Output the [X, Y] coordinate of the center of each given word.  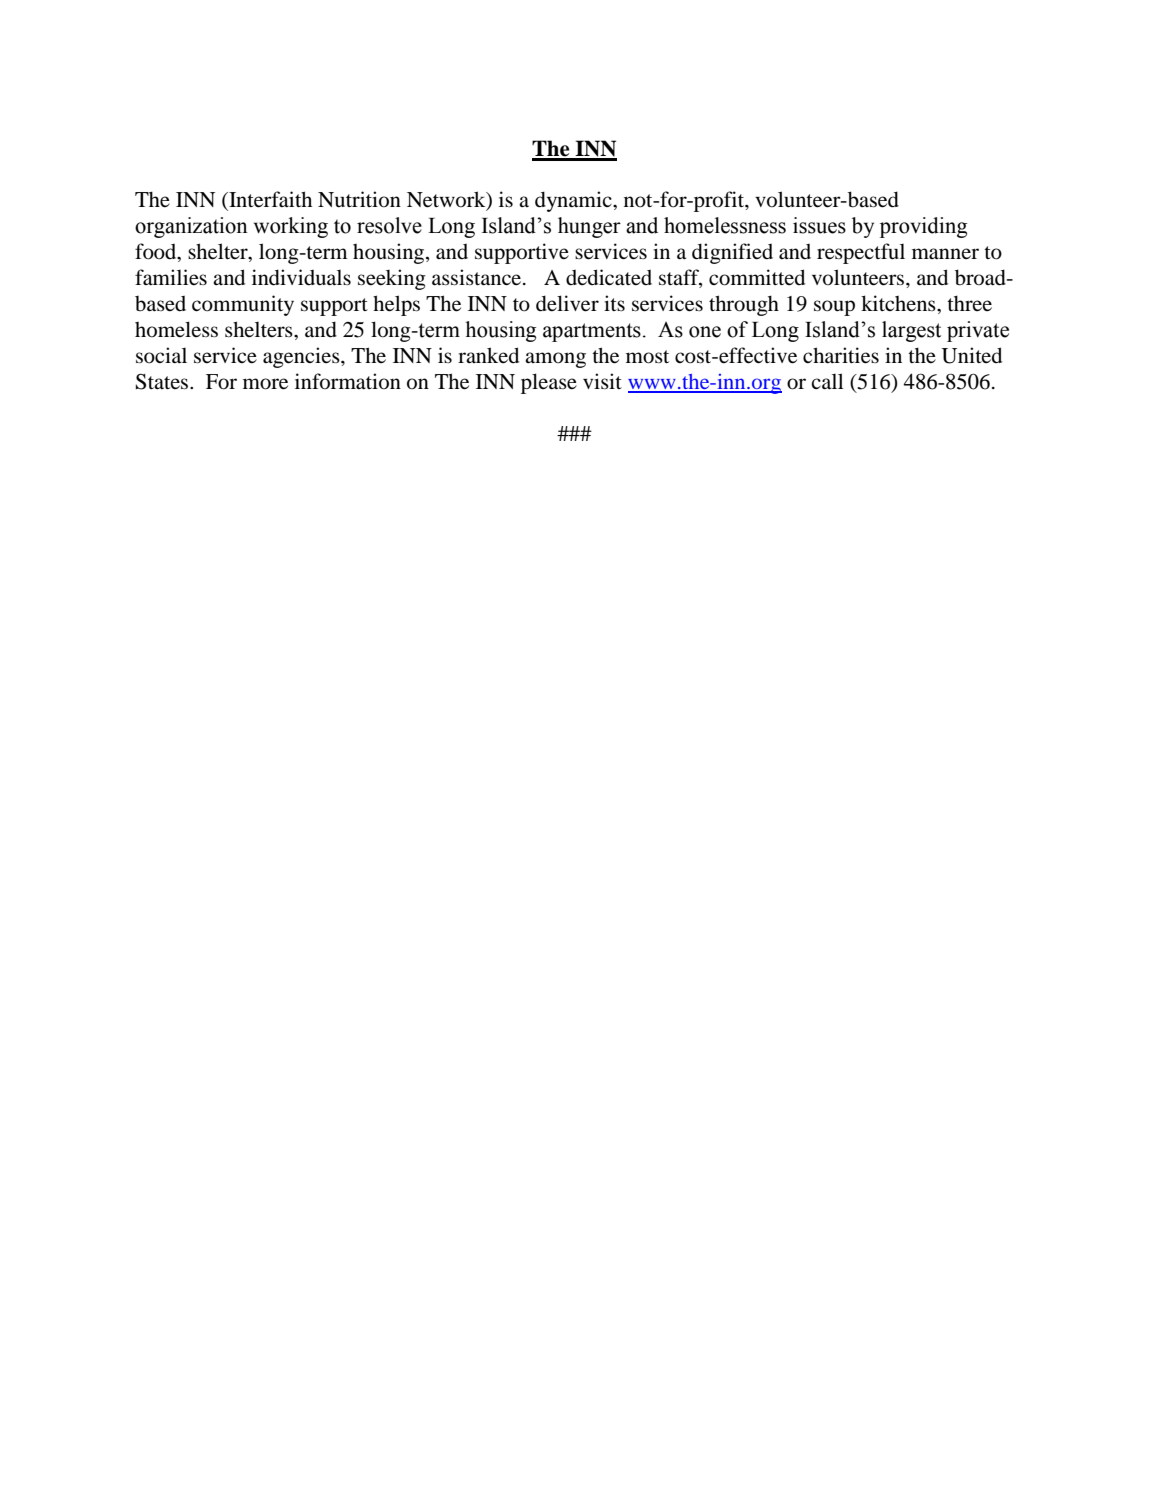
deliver [567, 303]
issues [819, 225]
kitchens [899, 303]
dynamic [574, 201]
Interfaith [269, 200]
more [265, 384]
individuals [301, 277]
